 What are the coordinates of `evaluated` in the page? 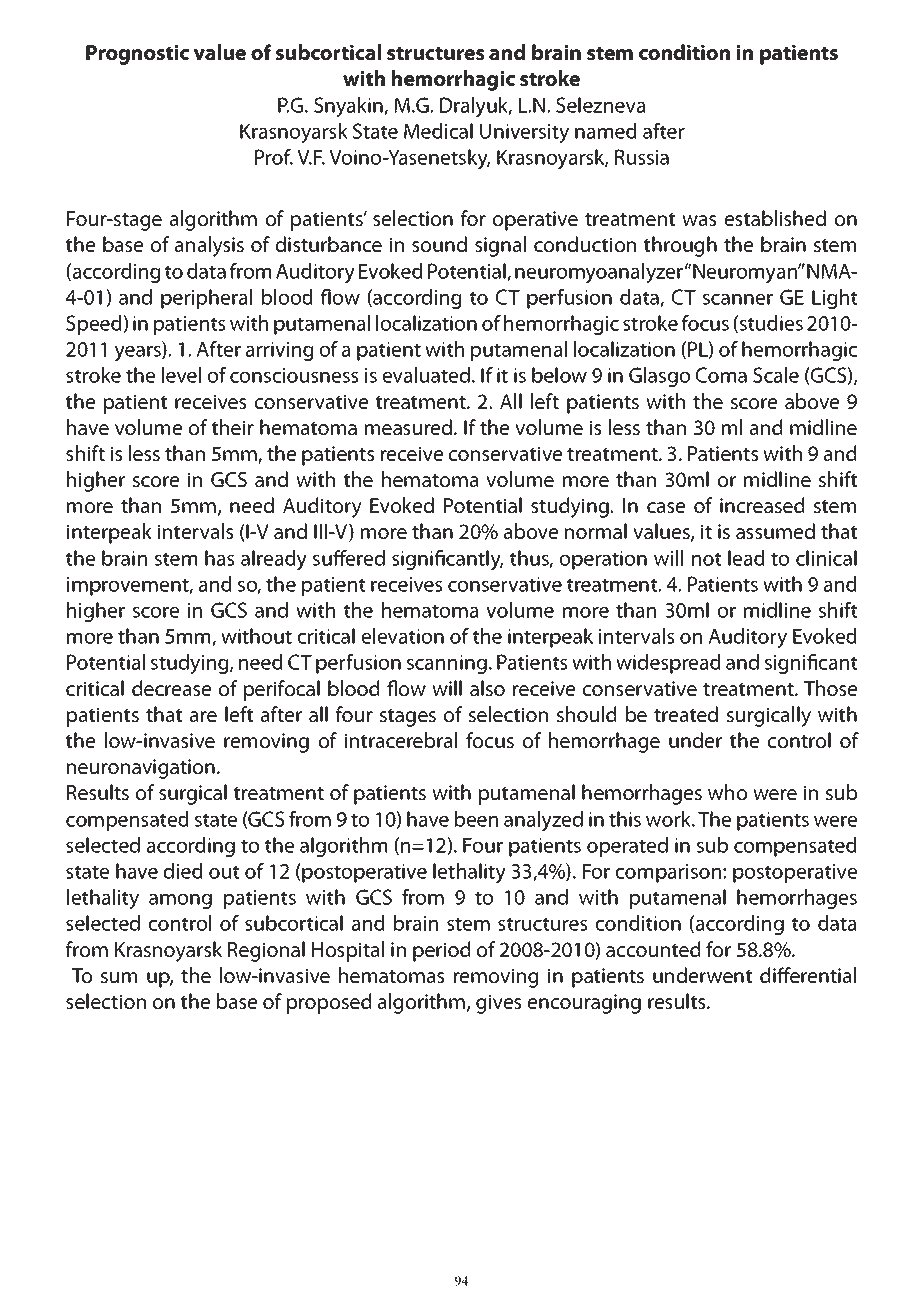 It's located at (428, 375).
